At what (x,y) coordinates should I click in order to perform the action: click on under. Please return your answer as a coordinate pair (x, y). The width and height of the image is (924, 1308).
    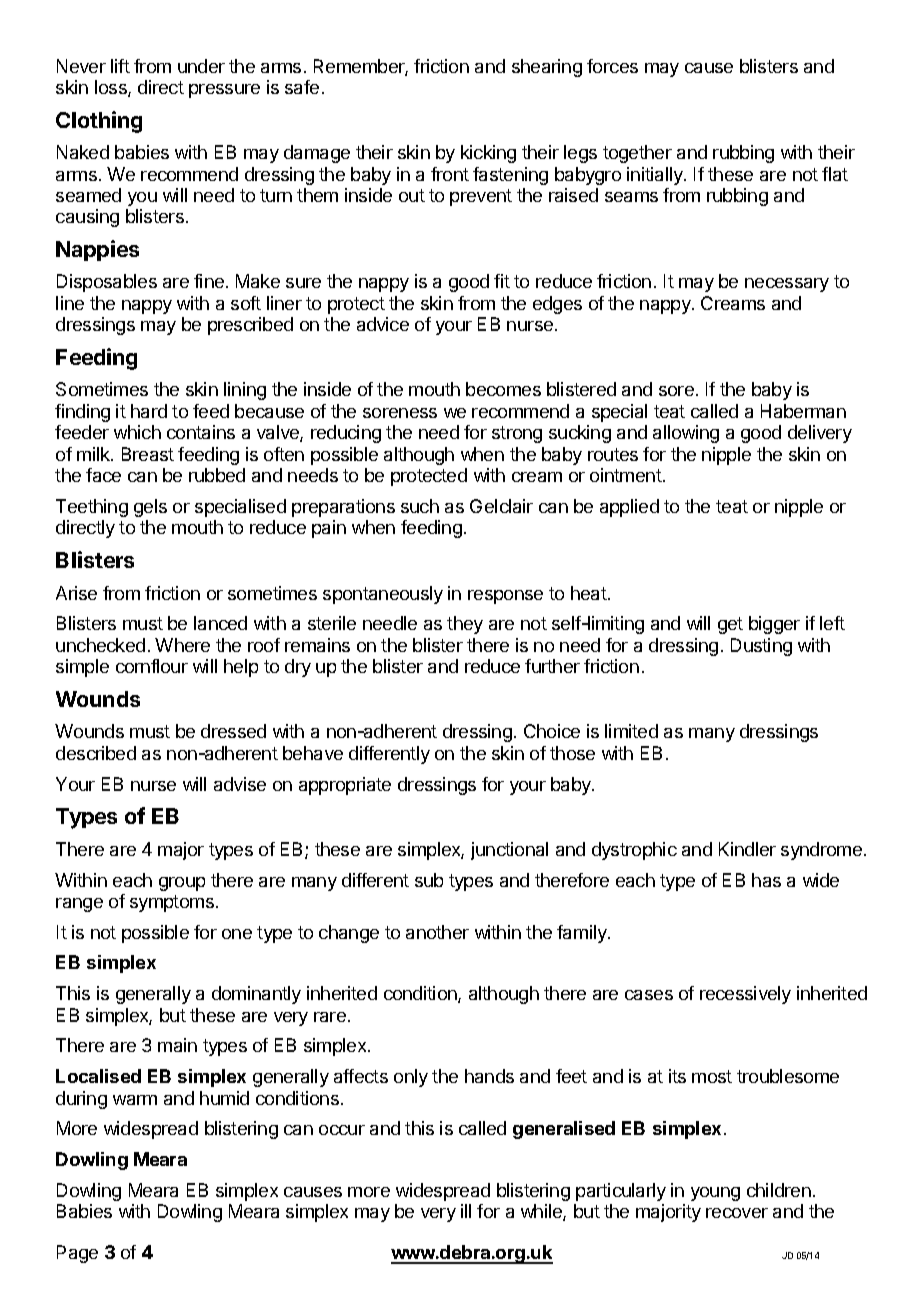
    Looking at the image, I should click on (201, 66).
